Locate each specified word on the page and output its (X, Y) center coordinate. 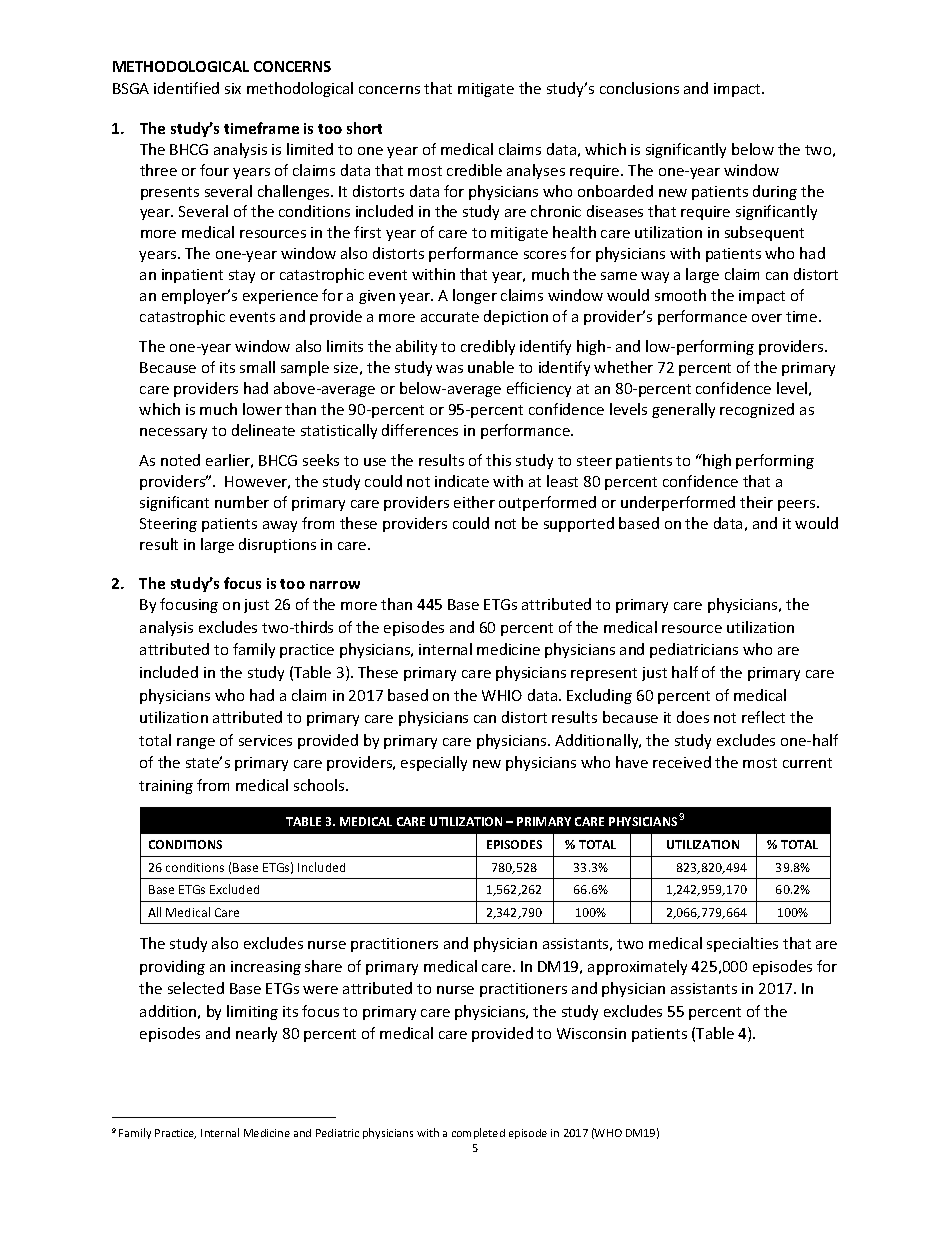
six (233, 88)
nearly (256, 1034)
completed (478, 1133)
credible (474, 170)
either (474, 502)
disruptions (277, 545)
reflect (763, 717)
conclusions (639, 88)
